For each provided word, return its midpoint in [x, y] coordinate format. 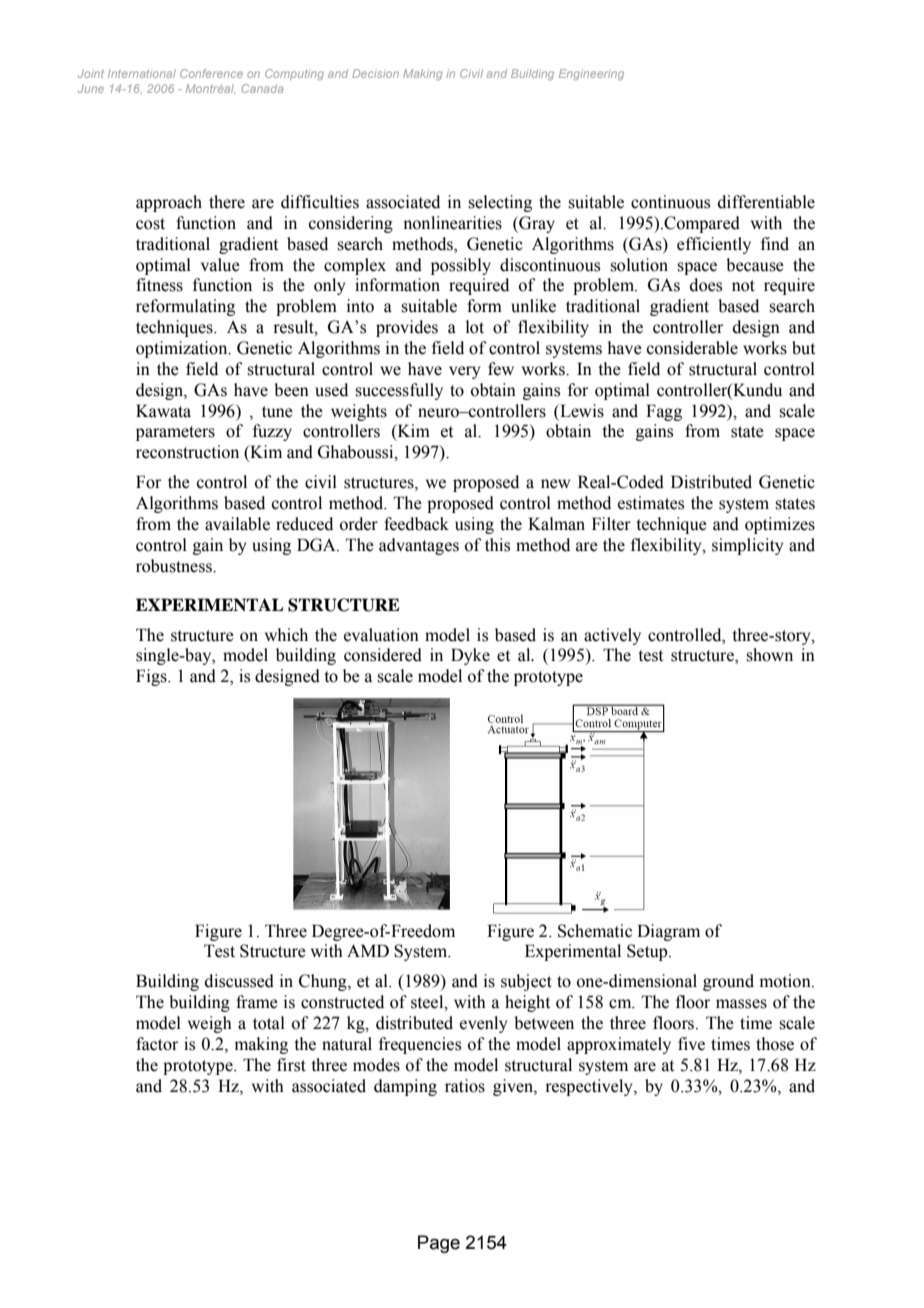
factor [157, 1044]
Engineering [591, 74]
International [142, 73]
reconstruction [187, 452]
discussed [239, 981]
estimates [651, 503]
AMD [368, 950]
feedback [416, 524]
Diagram [668, 932]
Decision [375, 73]
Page [439, 1244]
